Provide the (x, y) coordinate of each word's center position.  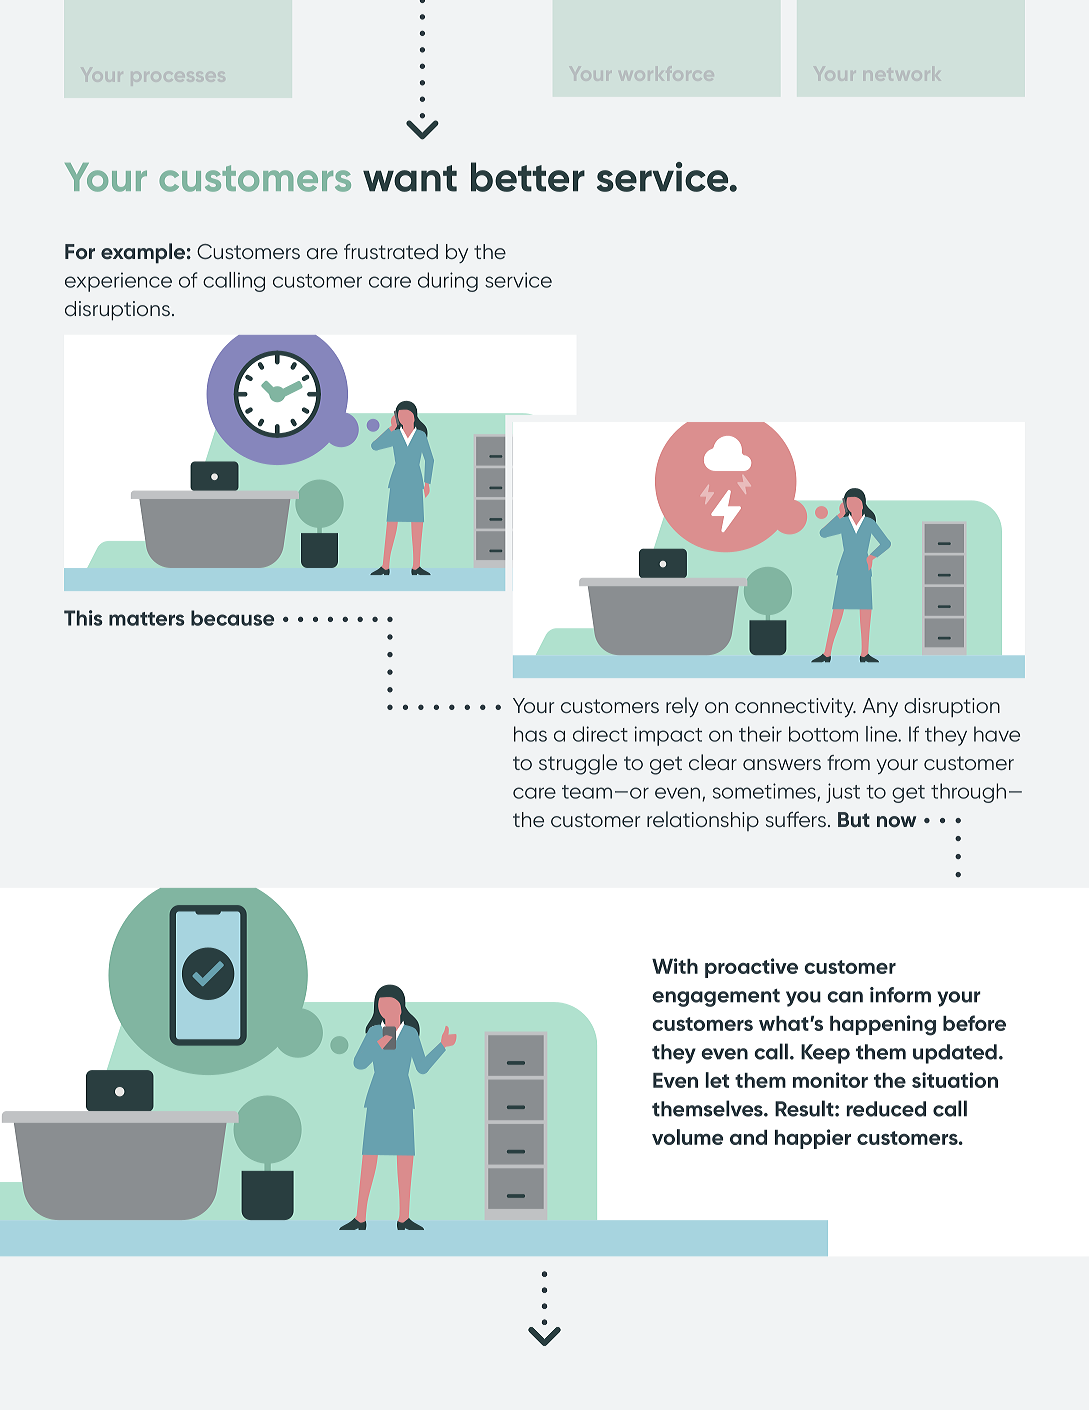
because (232, 618)
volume (687, 1137)
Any (880, 707)
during (448, 282)
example (143, 253)
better (528, 177)
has (530, 734)
